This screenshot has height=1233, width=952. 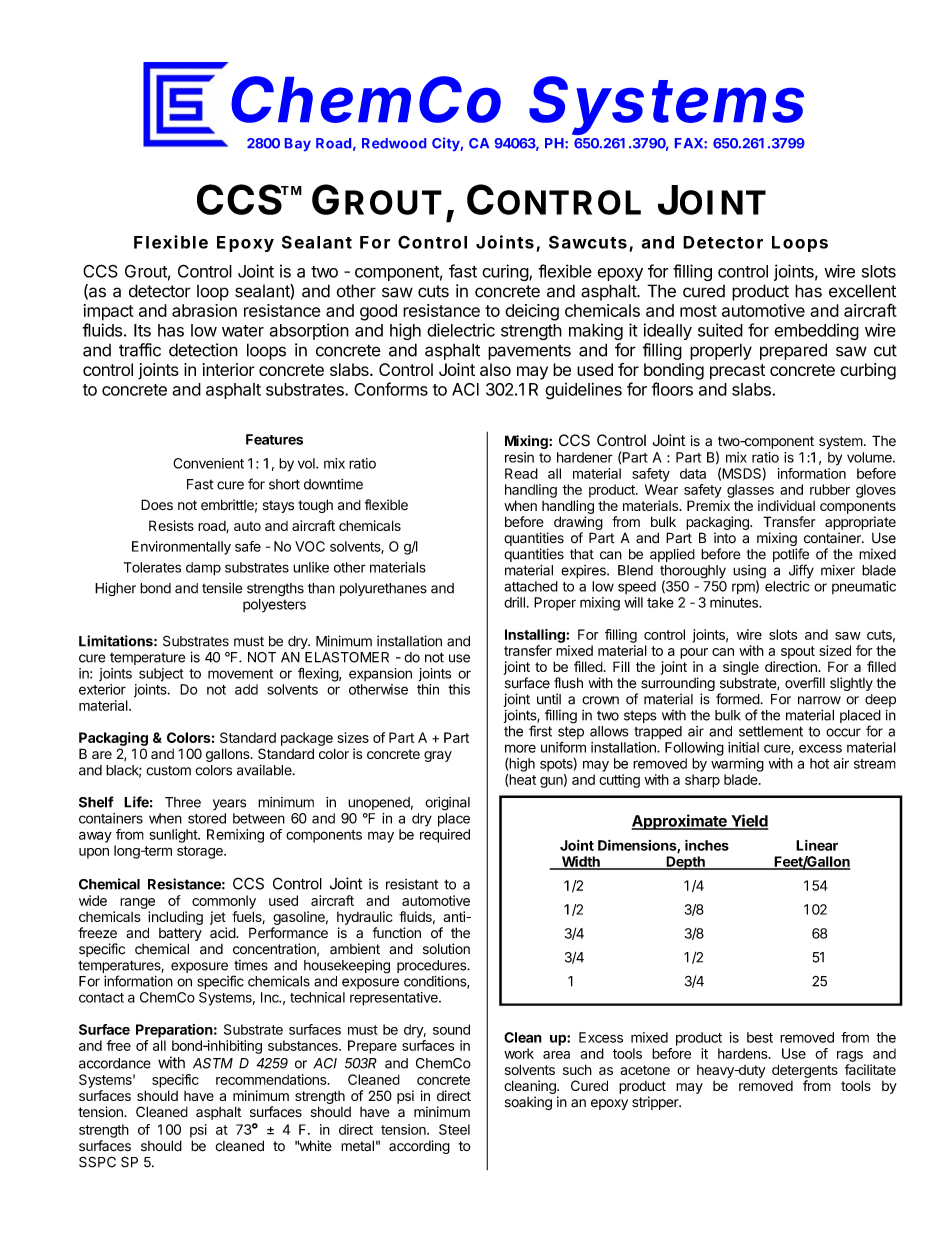 I want to click on subject, so click(x=161, y=675).
